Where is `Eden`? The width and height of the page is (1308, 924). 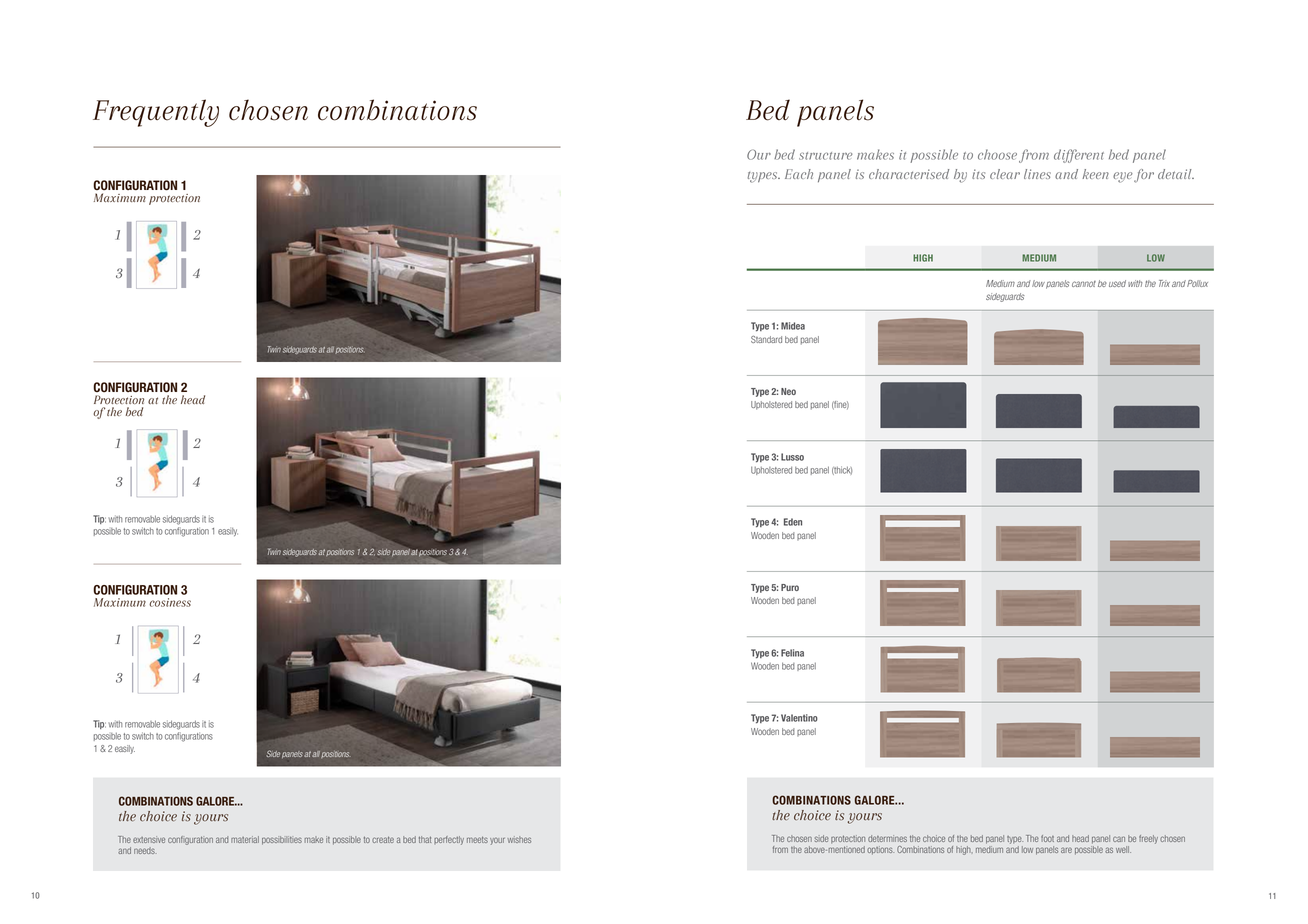
Eden is located at coordinates (793, 522).
